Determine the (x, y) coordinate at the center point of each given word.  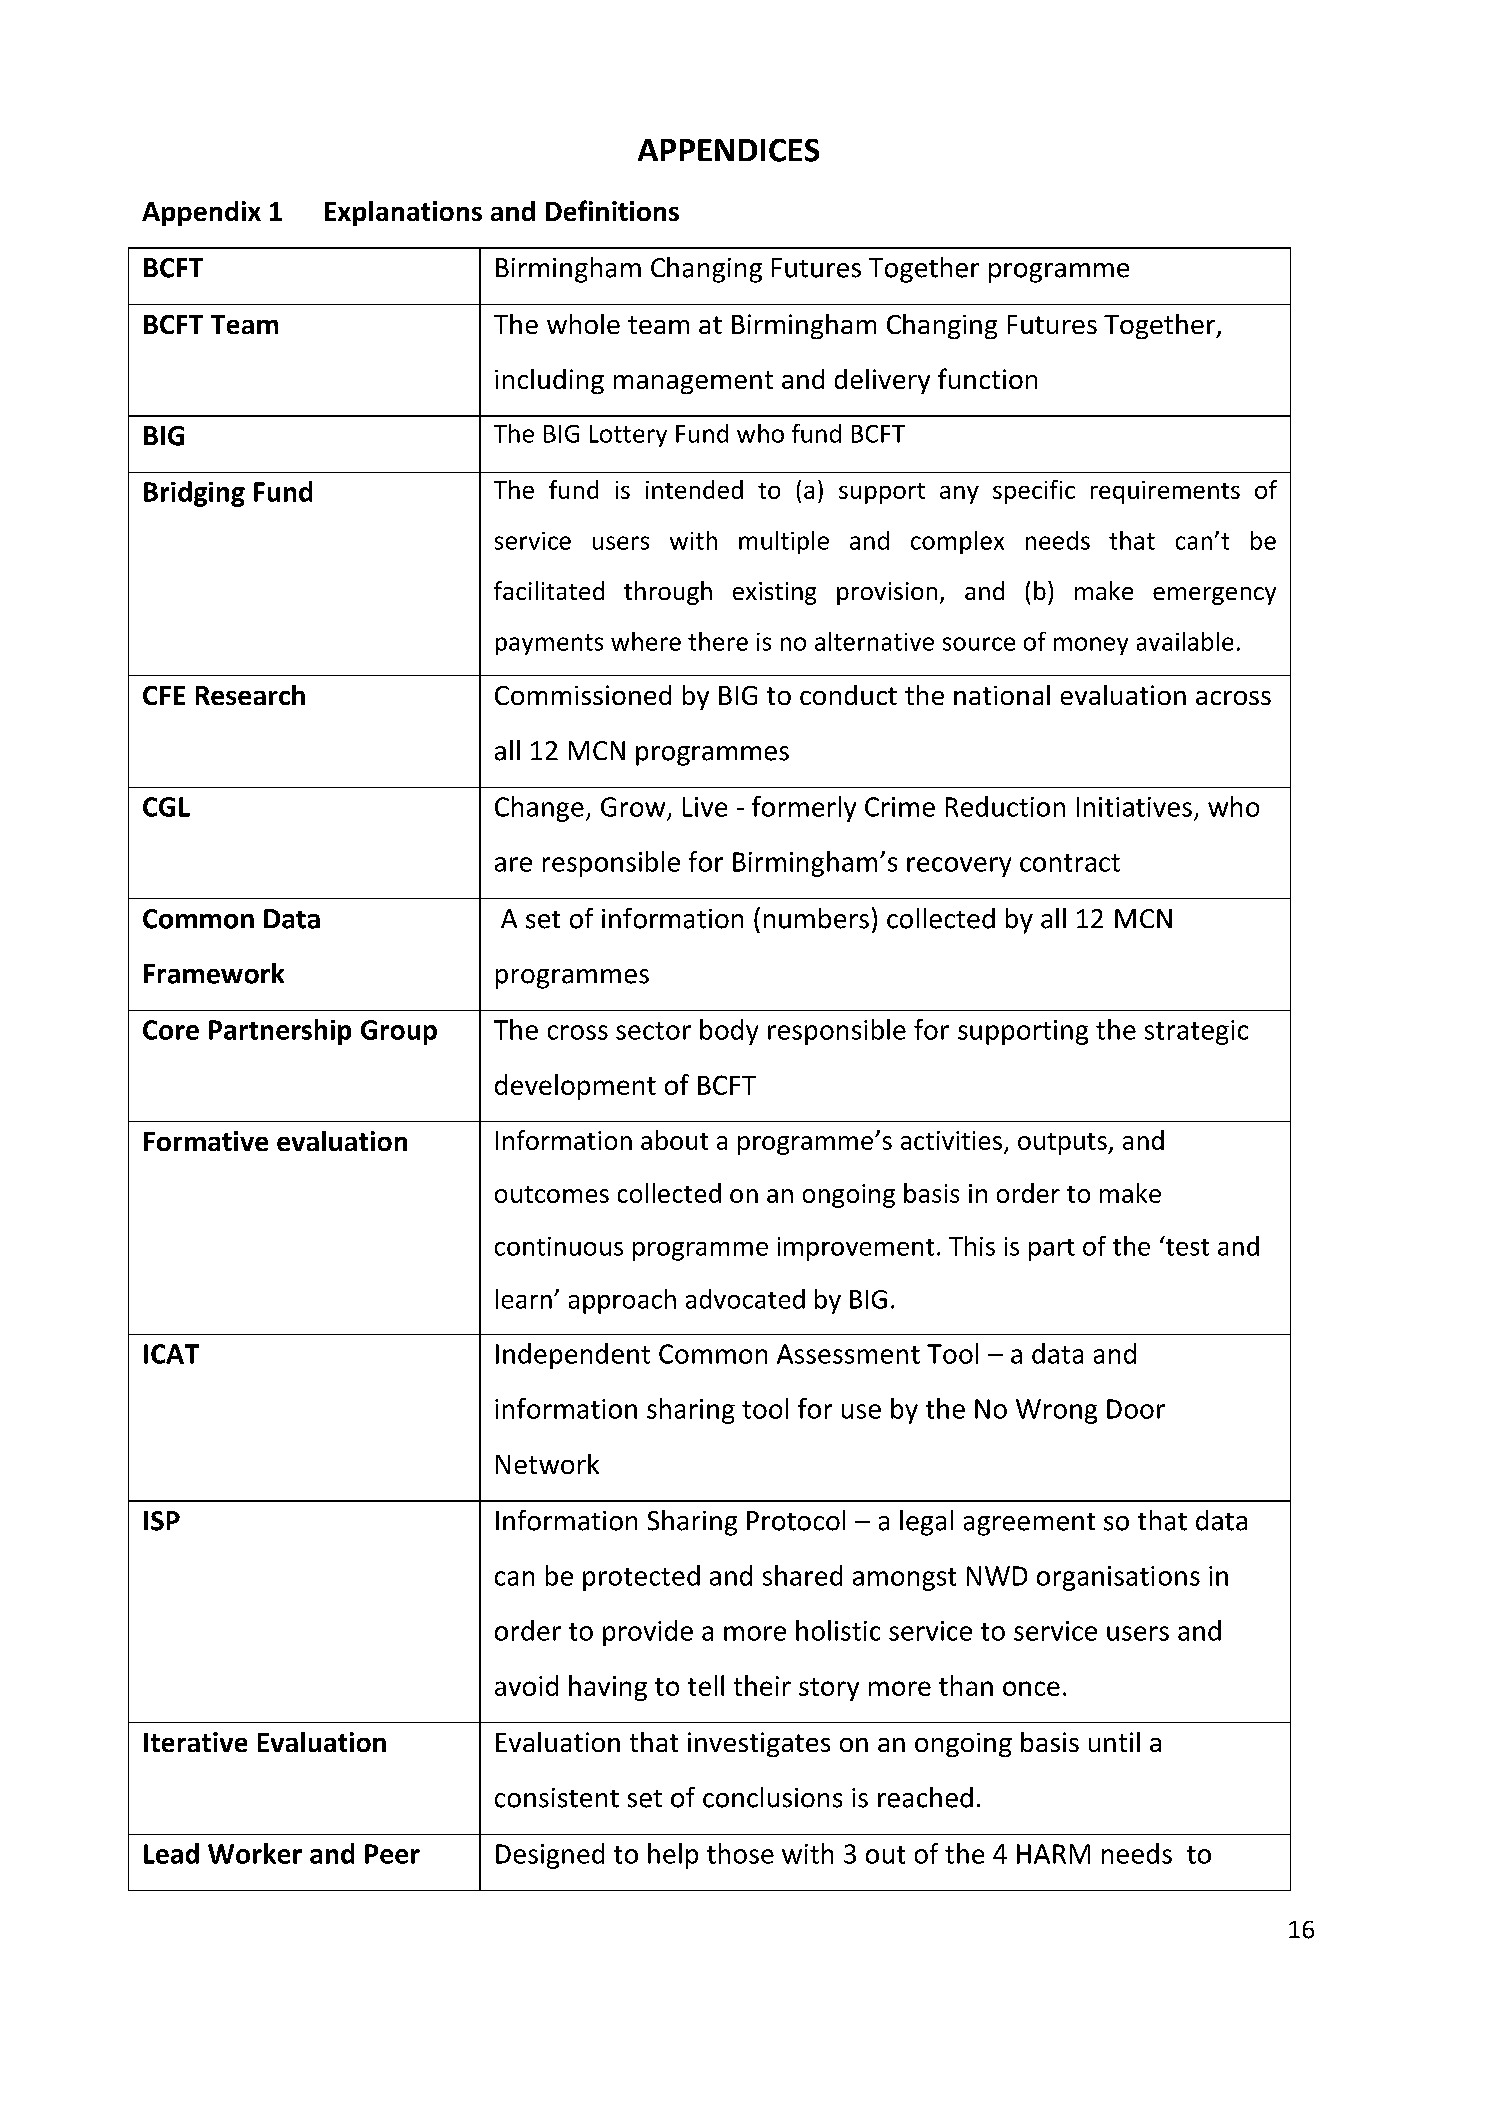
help (673, 1856)
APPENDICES (728, 150)
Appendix (201, 213)
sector (653, 1031)
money (1091, 646)
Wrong (1056, 1411)
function (987, 378)
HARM (1053, 1854)
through (668, 593)
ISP (162, 1521)
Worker (255, 1853)
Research (250, 695)
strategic (1196, 1032)
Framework (214, 973)
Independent (573, 1356)
